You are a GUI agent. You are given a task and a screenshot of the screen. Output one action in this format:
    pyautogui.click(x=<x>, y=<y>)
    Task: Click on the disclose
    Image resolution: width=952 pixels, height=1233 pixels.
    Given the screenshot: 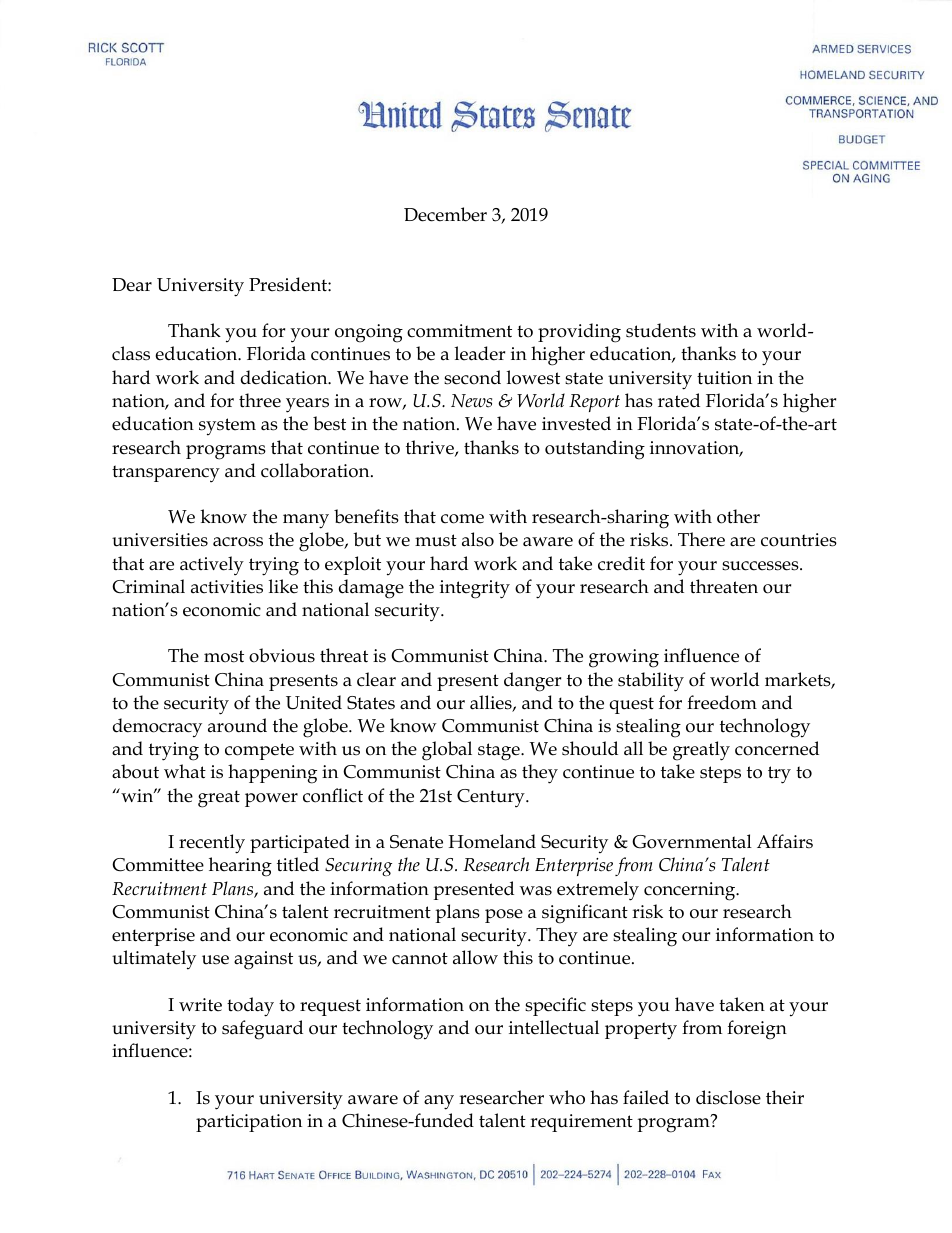 What is the action you would take?
    pyautogui.click(x=728, y=1097)
